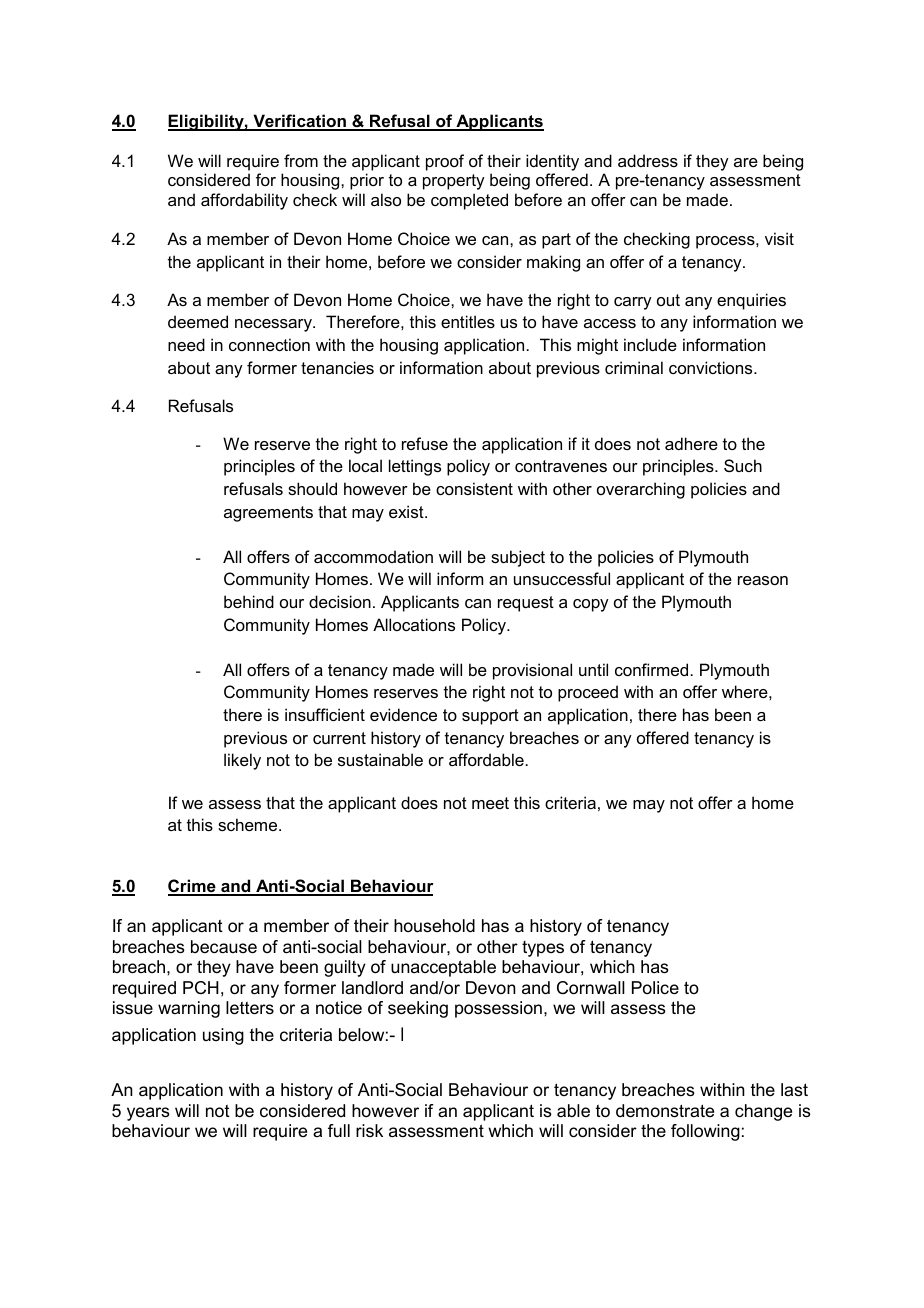 This screenshot has width=924, height=1308. I want to click on proof, so click(445, 162).
